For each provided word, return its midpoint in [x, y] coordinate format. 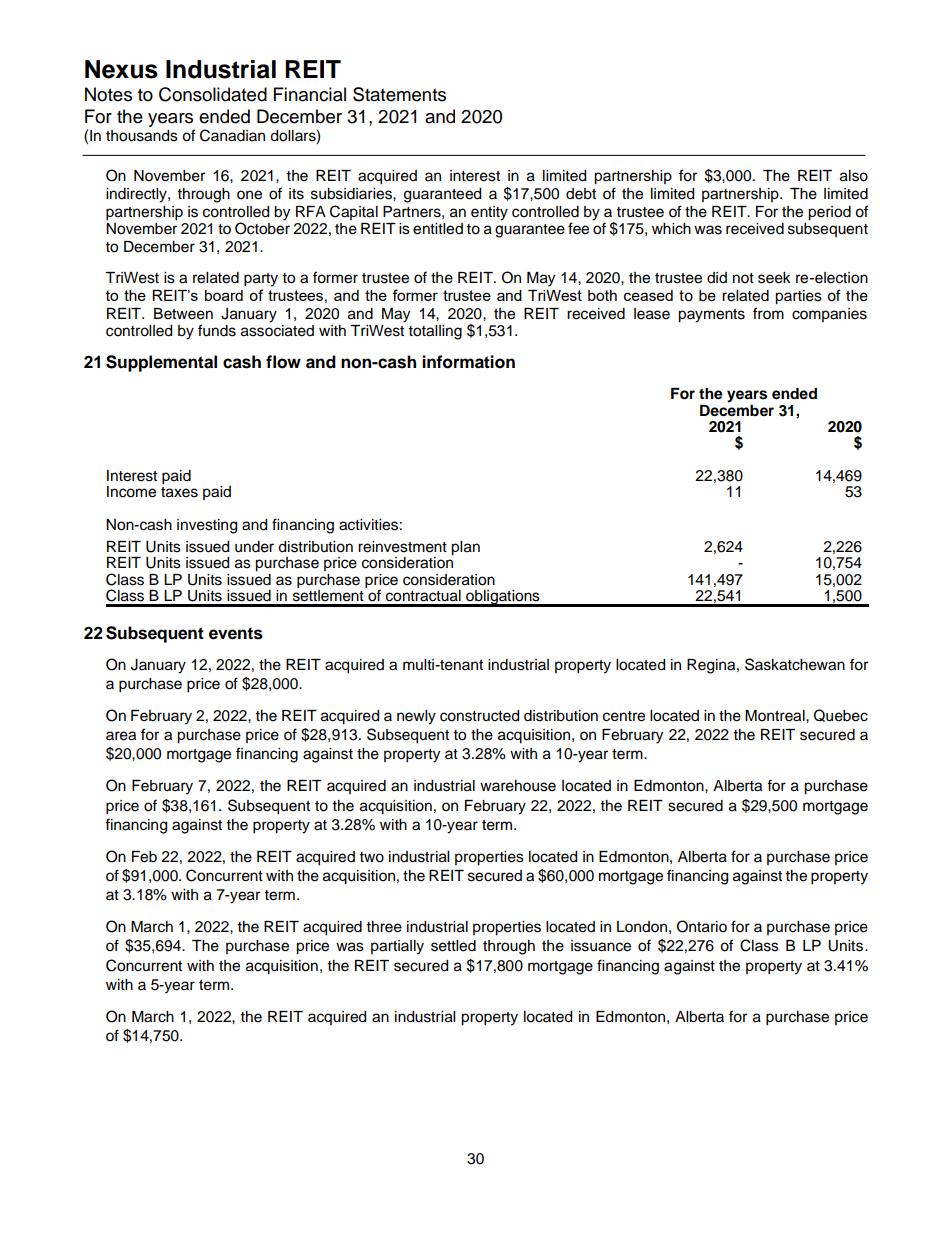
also [854, 176]
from [768, 313]
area [121, 736]
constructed [479, 716]
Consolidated [213, 94]
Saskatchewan [795, 664]
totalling [435, 332]
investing [207, 526]
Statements [399, 94]
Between [183, 314]
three [384, 927]
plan [465, 548]
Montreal [776, 716]
